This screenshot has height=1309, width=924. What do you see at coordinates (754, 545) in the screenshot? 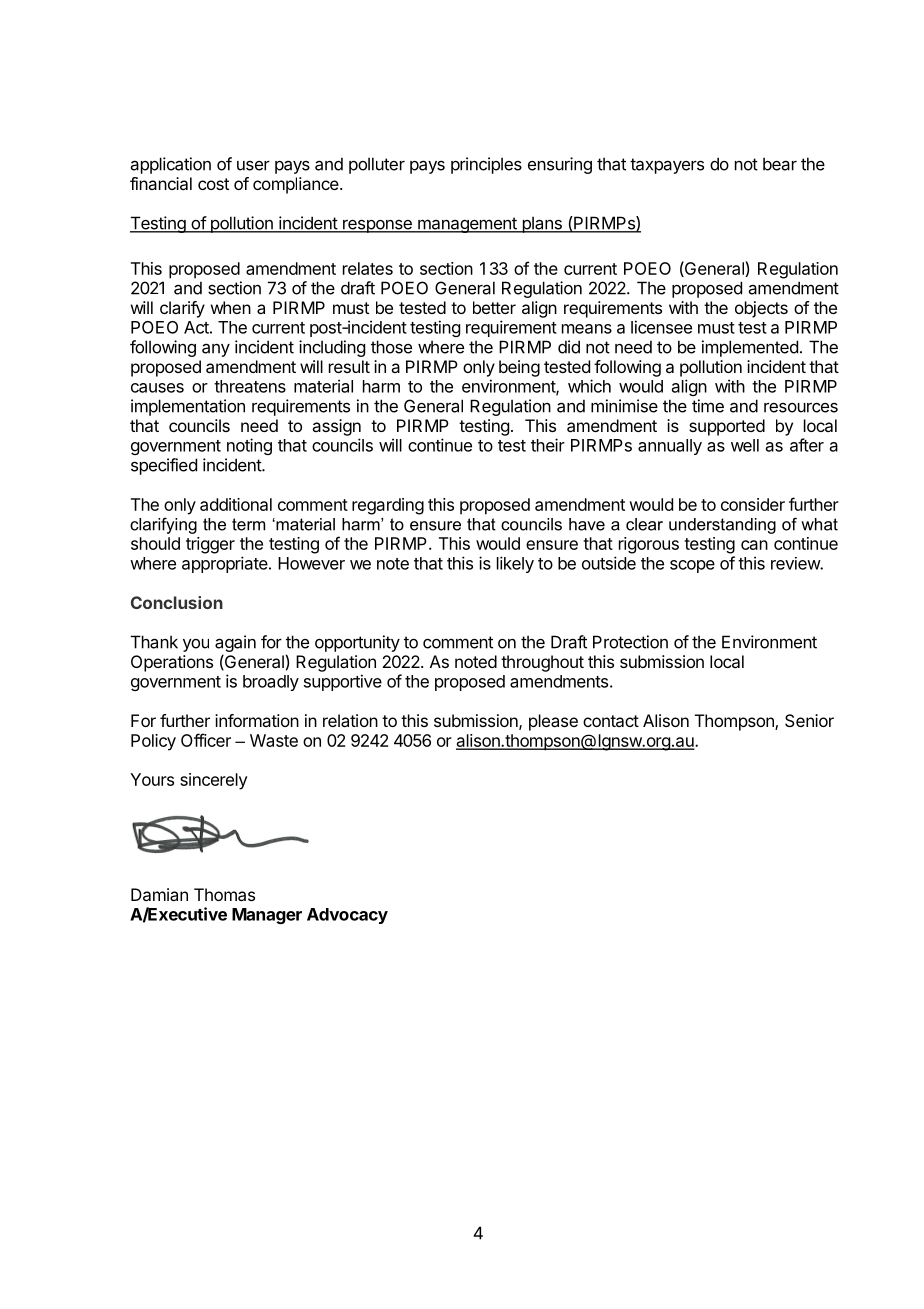
I see `can` at bounding box center [754, 545].
